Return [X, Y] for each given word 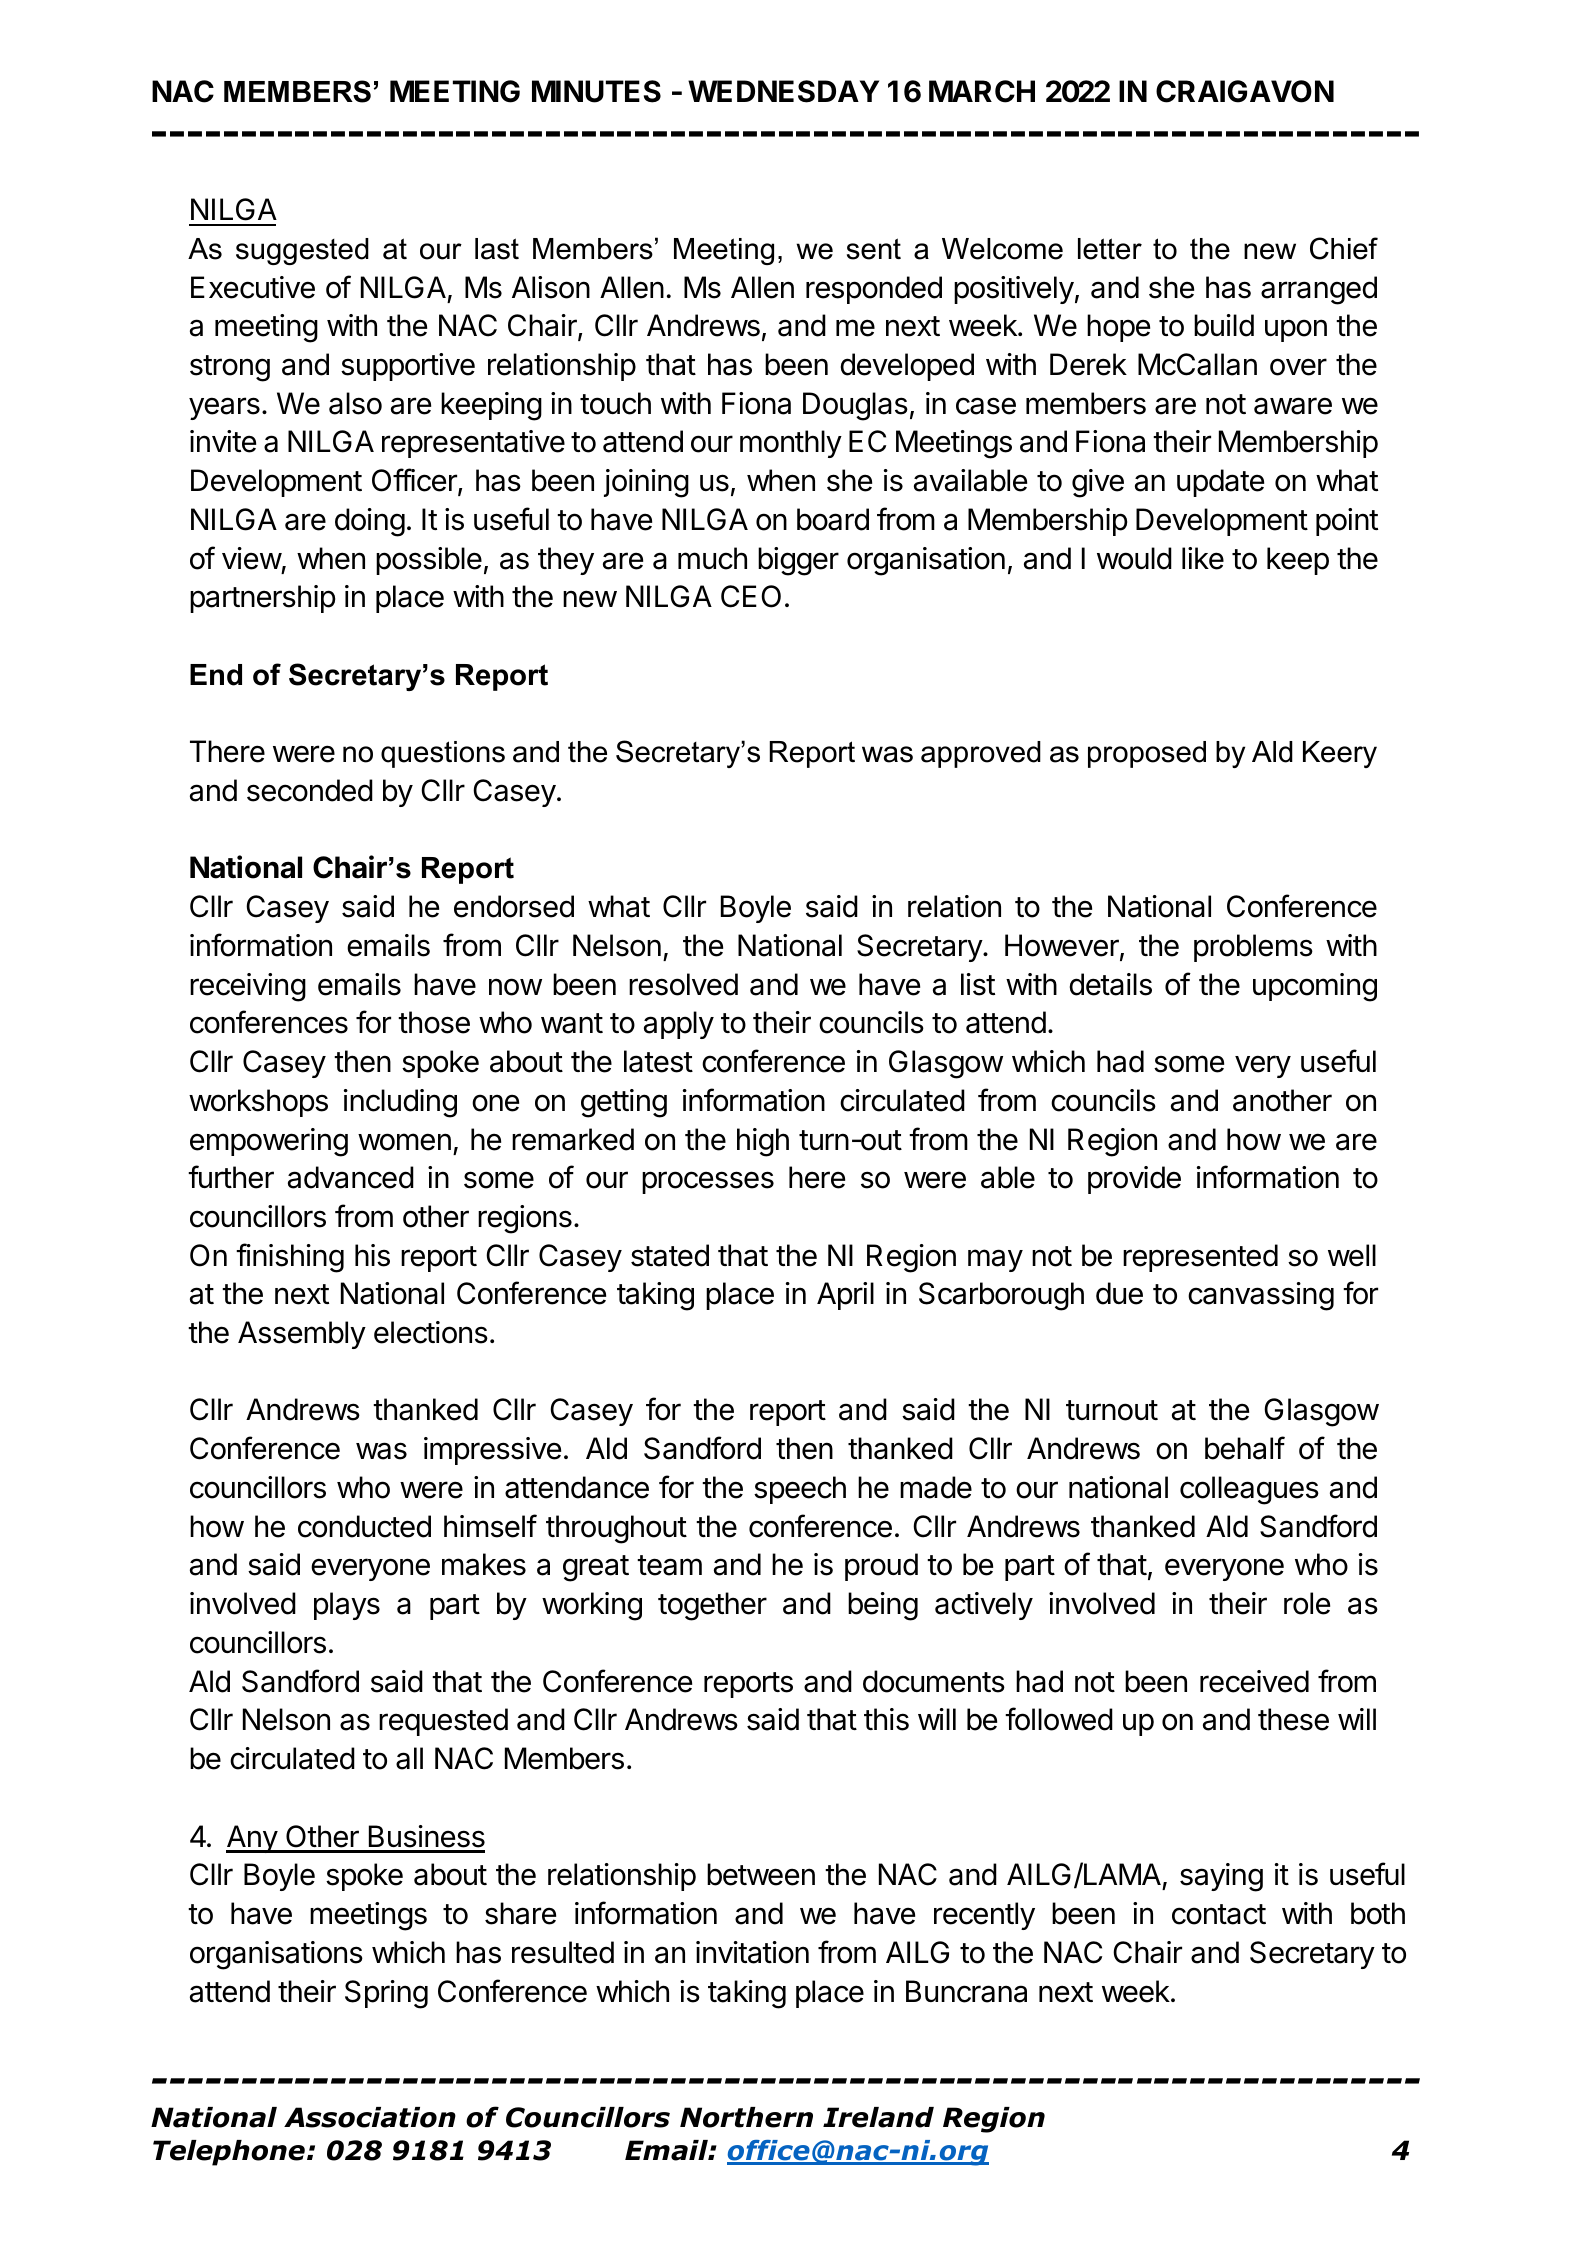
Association [370, 2117]
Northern [746, 2117]
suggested [302, 251]
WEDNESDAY [783, 91]
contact [1219, 1914]
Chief [1344, 248]
